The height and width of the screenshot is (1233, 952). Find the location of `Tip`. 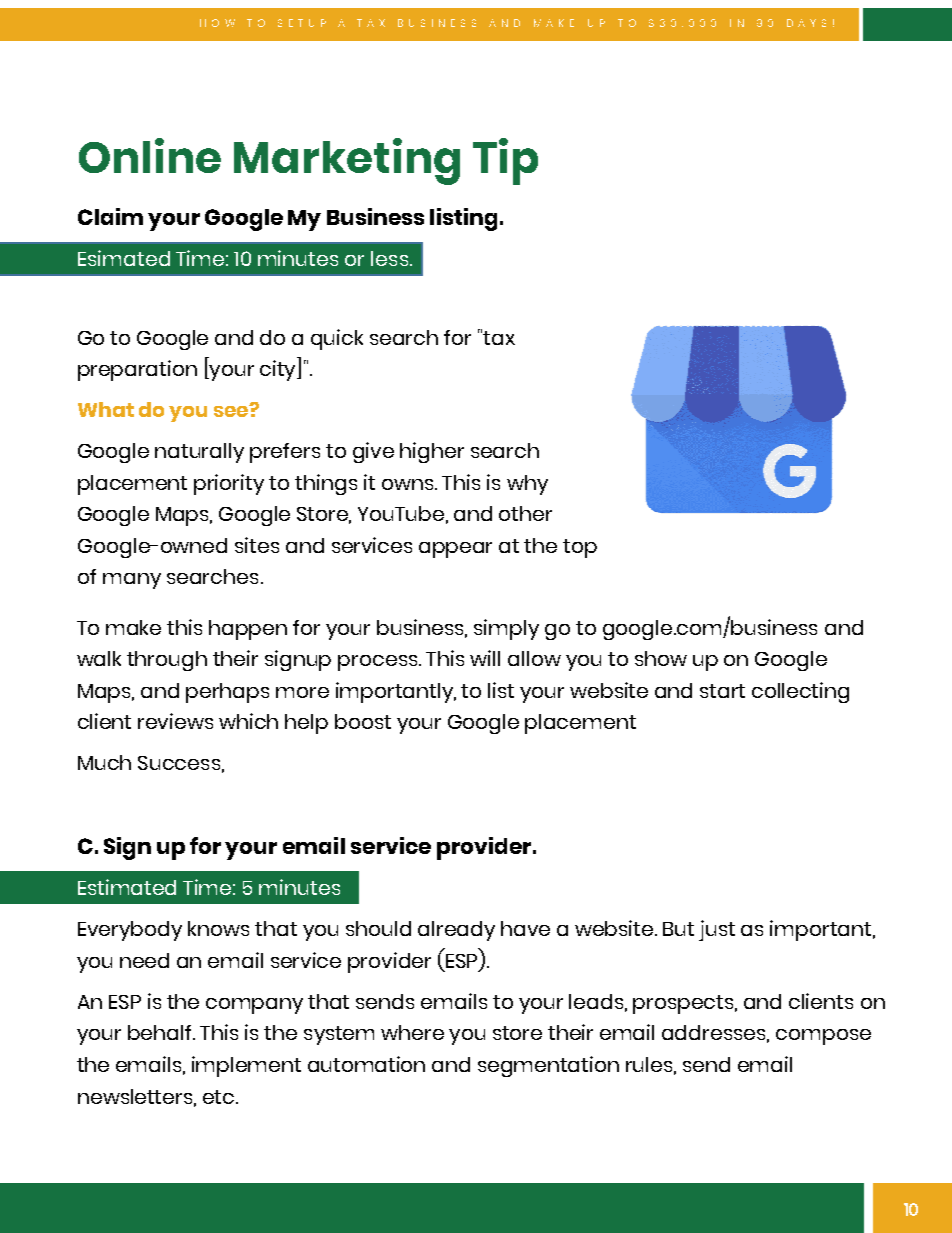

Tip is located at coordinates (505, 161).
